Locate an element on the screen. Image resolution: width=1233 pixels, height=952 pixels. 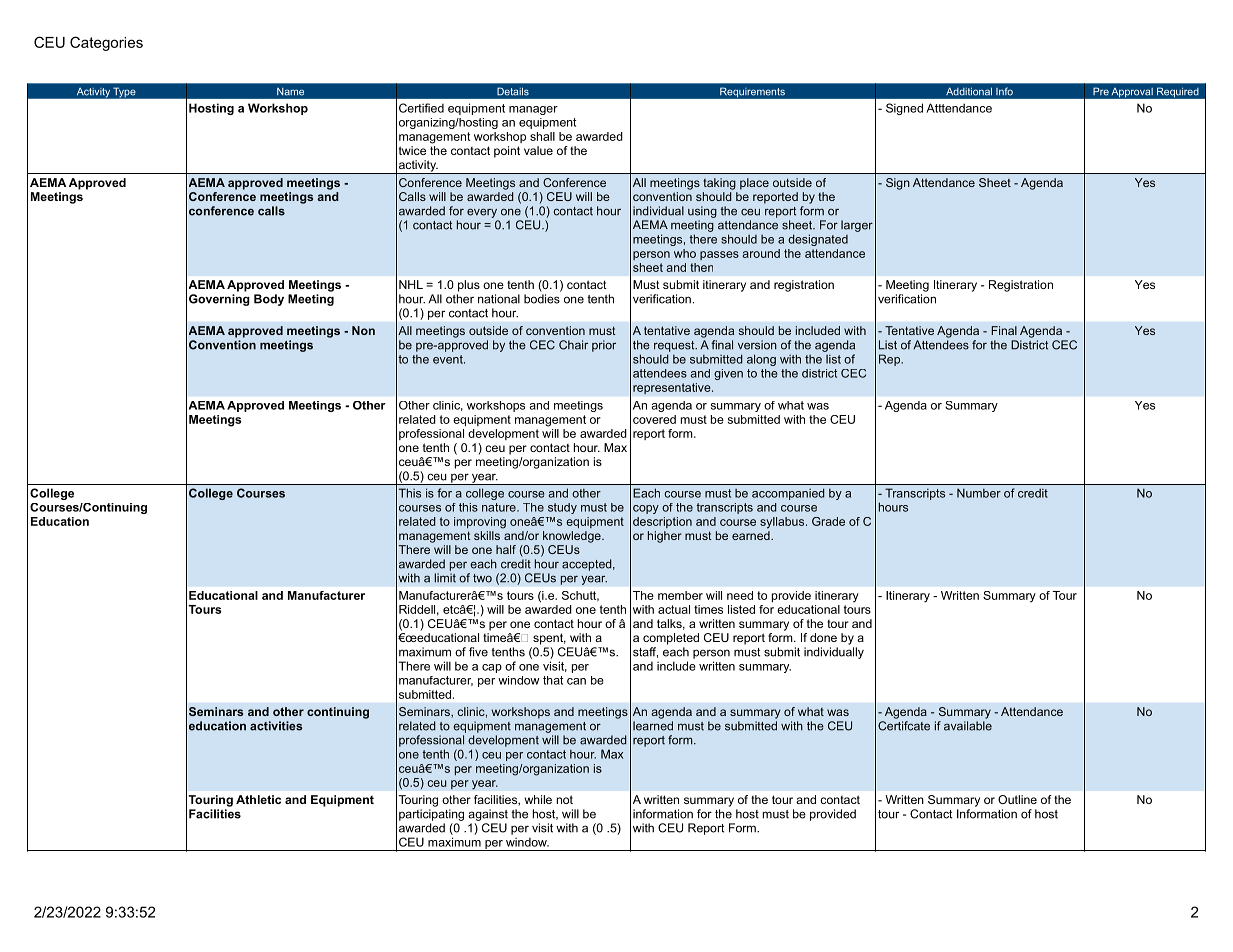
Additional is located at coordinates (969, 91).
